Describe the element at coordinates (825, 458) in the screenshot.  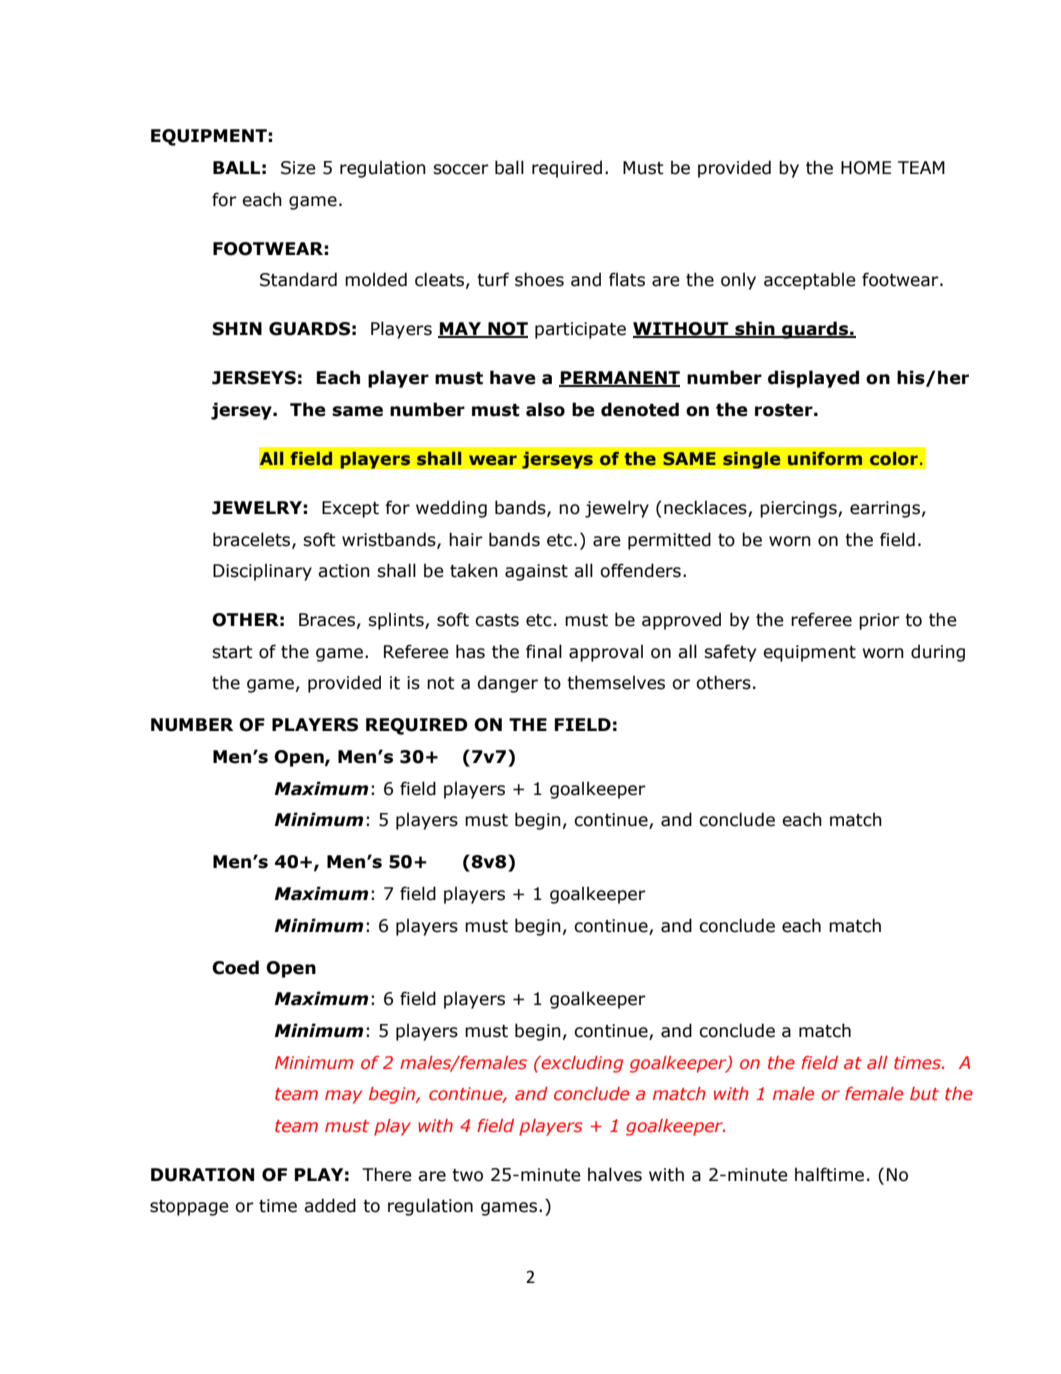
I see `uniform` at that location.
